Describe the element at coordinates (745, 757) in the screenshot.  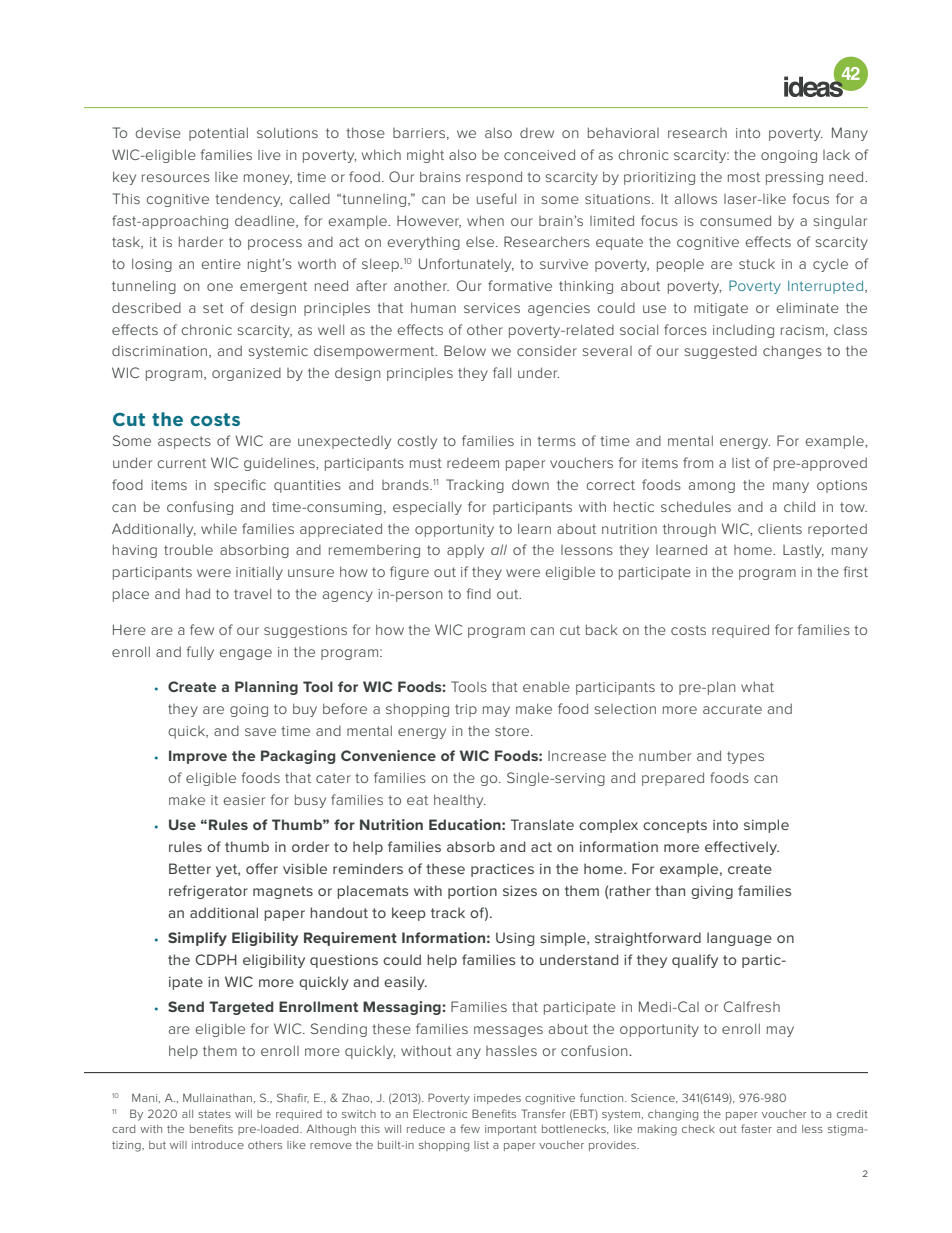
I see `types` at that location.
